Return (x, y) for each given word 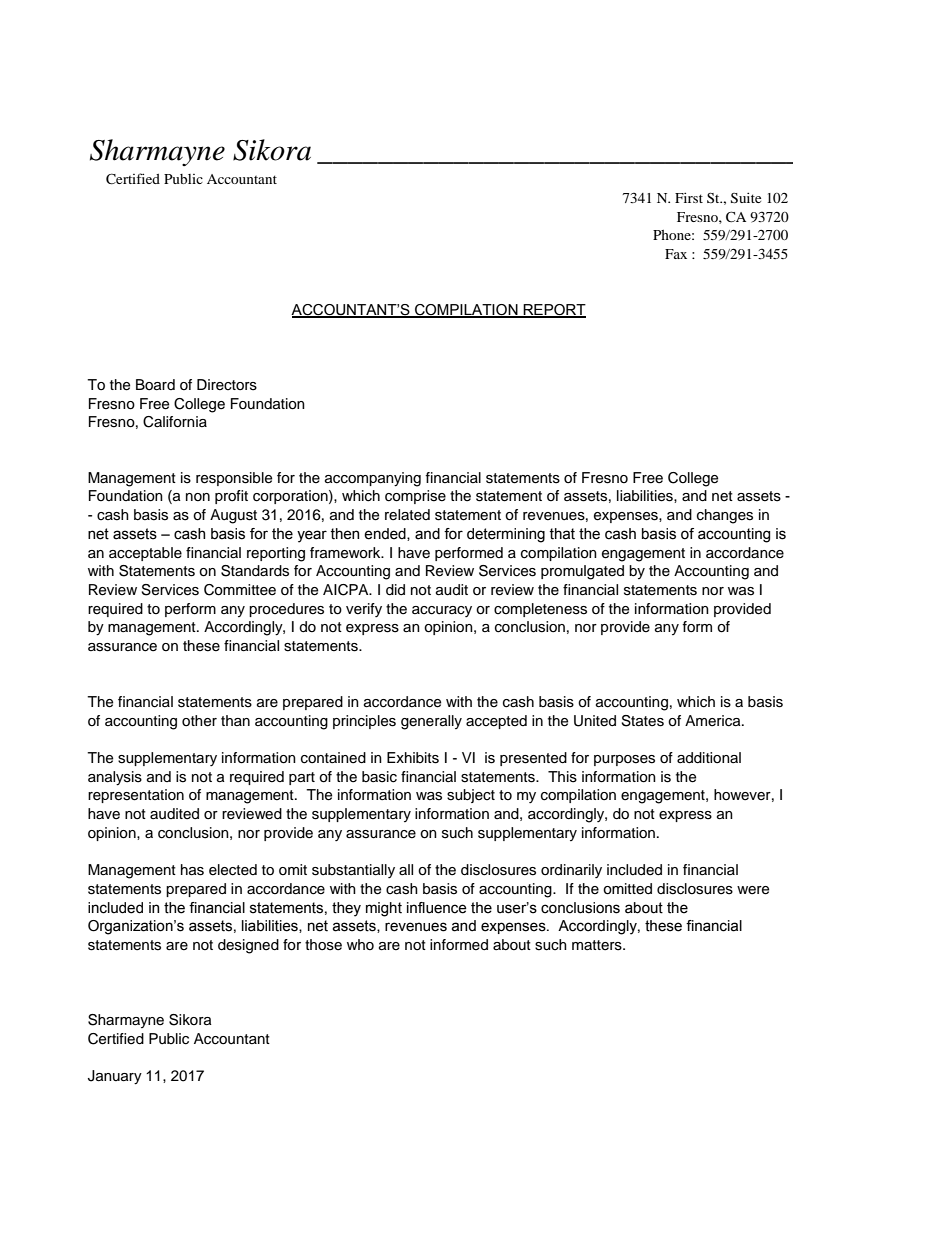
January (115, 1077)
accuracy (442, 611)
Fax (676, 254)
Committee (240, 590)
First (689, 197)
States (642, 721)
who (360, 944)
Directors (227, 385)
